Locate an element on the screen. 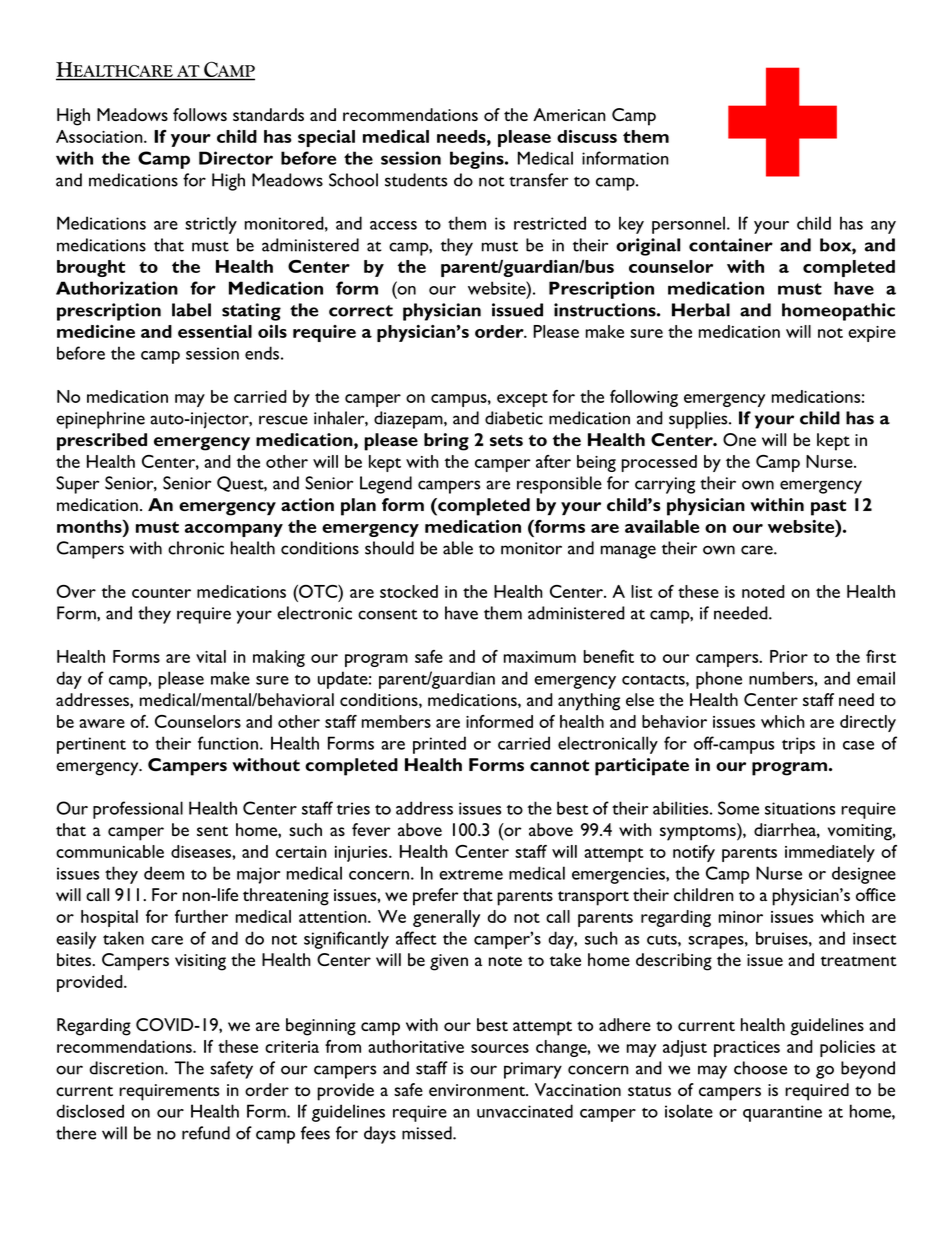  prescribed is located at coordinates (102, 442).
